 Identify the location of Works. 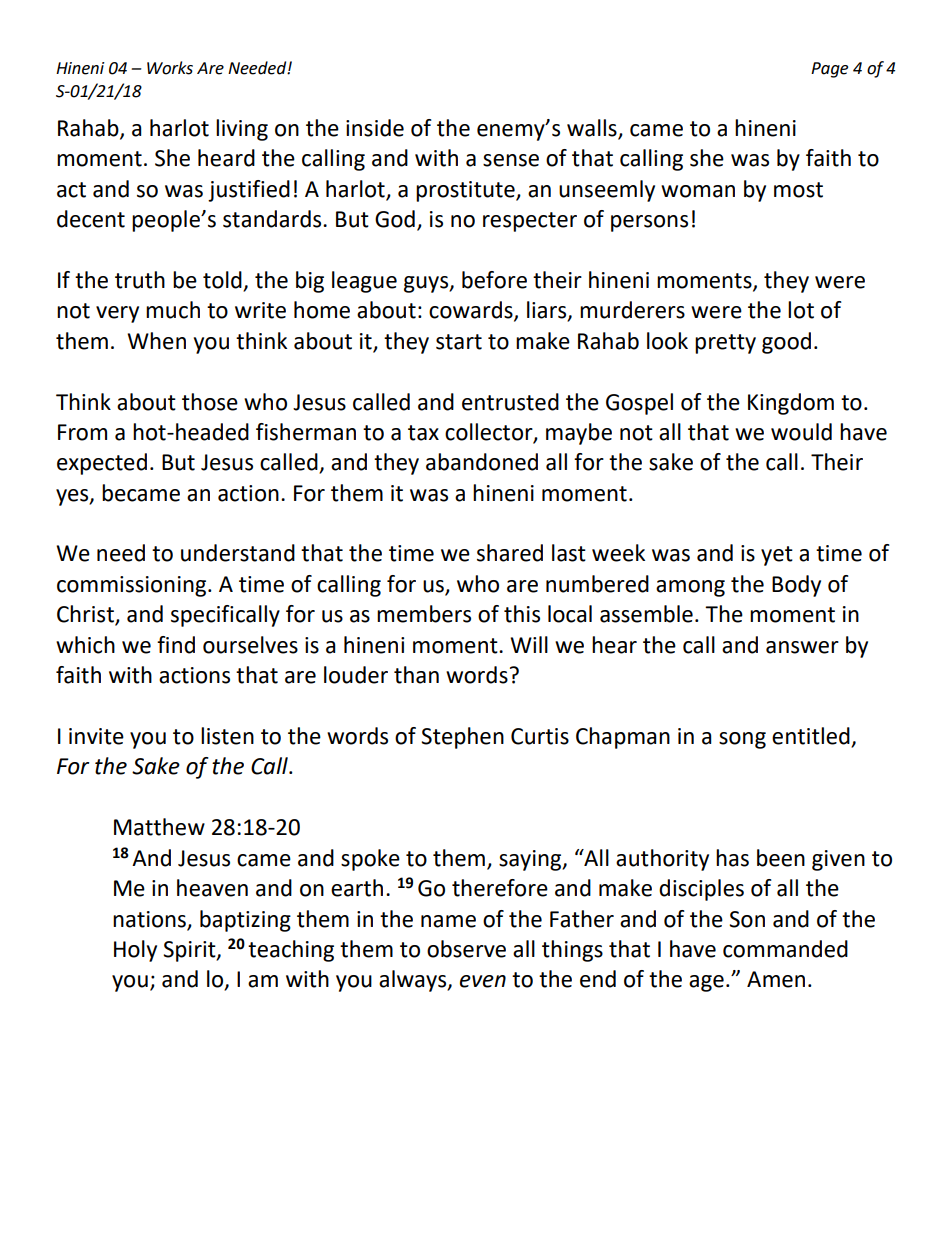
(170, 68).
